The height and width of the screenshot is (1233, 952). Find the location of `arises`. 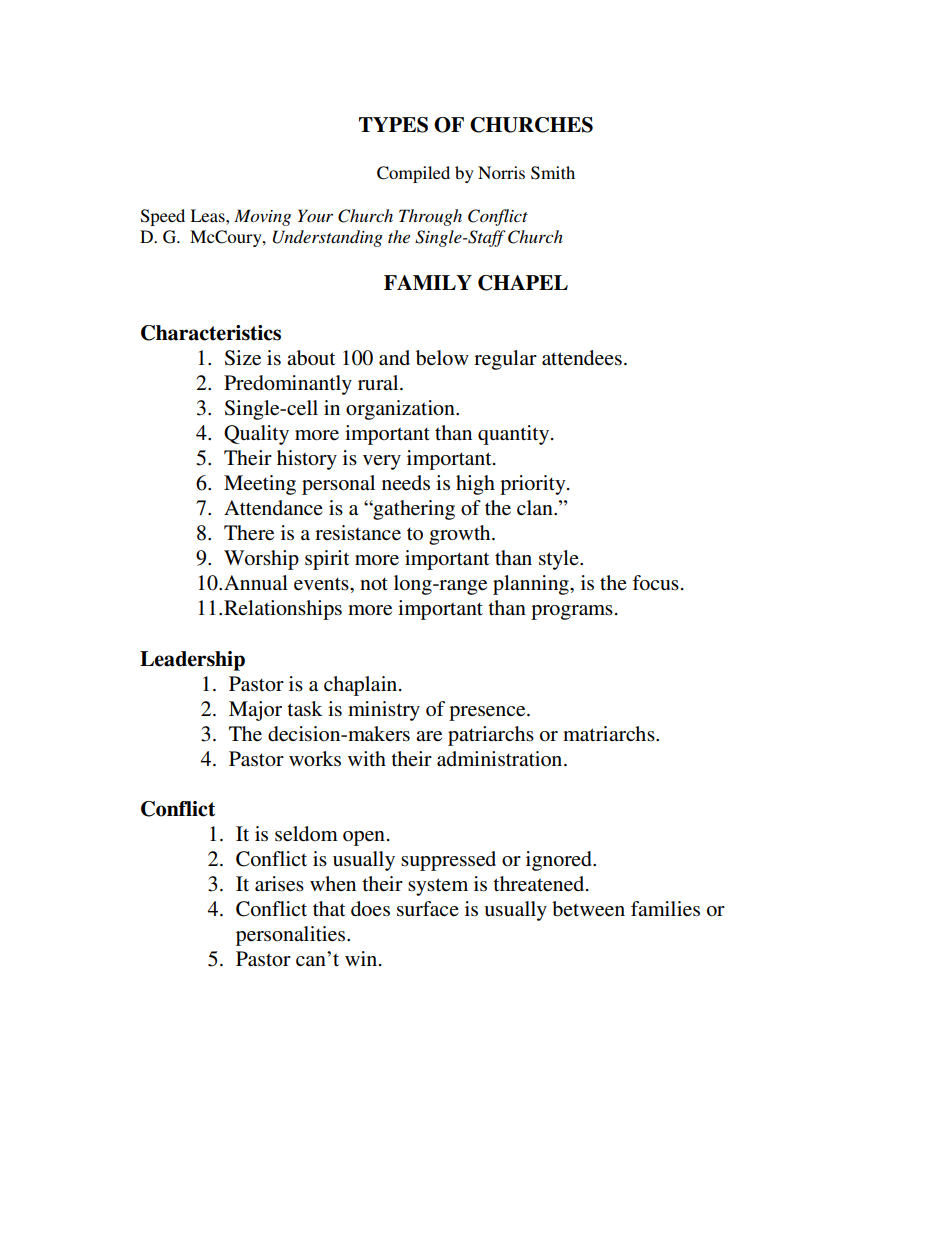

arises is located at coordinates (279, 884).
